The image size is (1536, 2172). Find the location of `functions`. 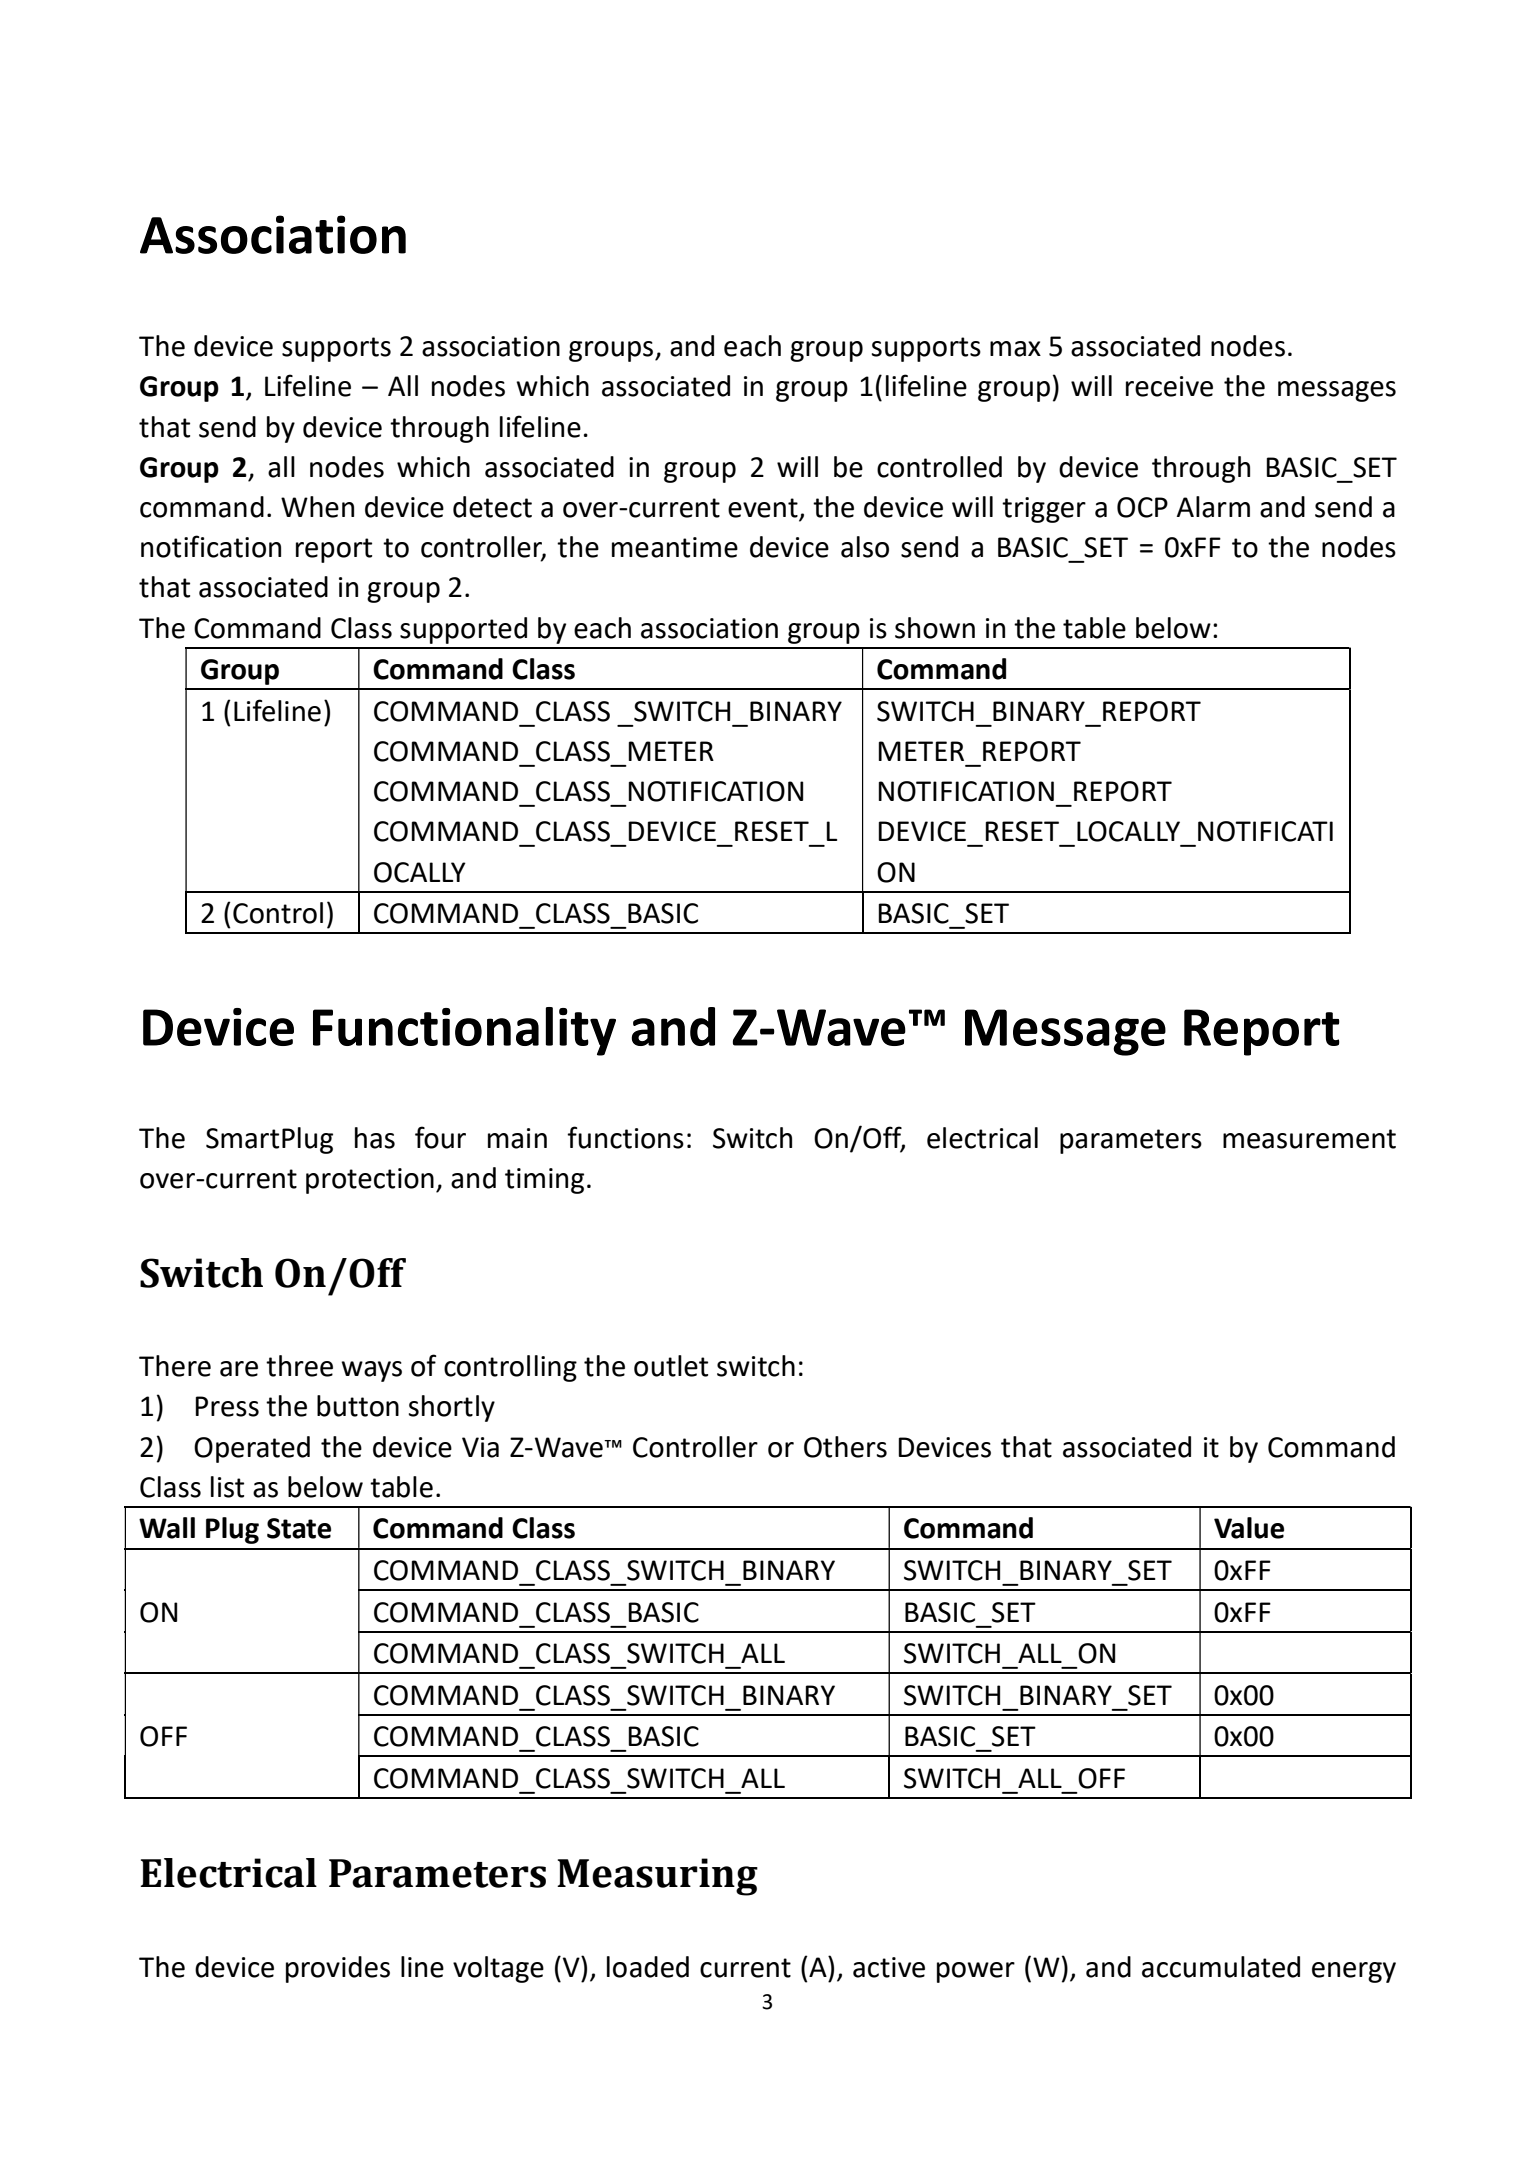

functions is located at coordinates (625, 1137).
